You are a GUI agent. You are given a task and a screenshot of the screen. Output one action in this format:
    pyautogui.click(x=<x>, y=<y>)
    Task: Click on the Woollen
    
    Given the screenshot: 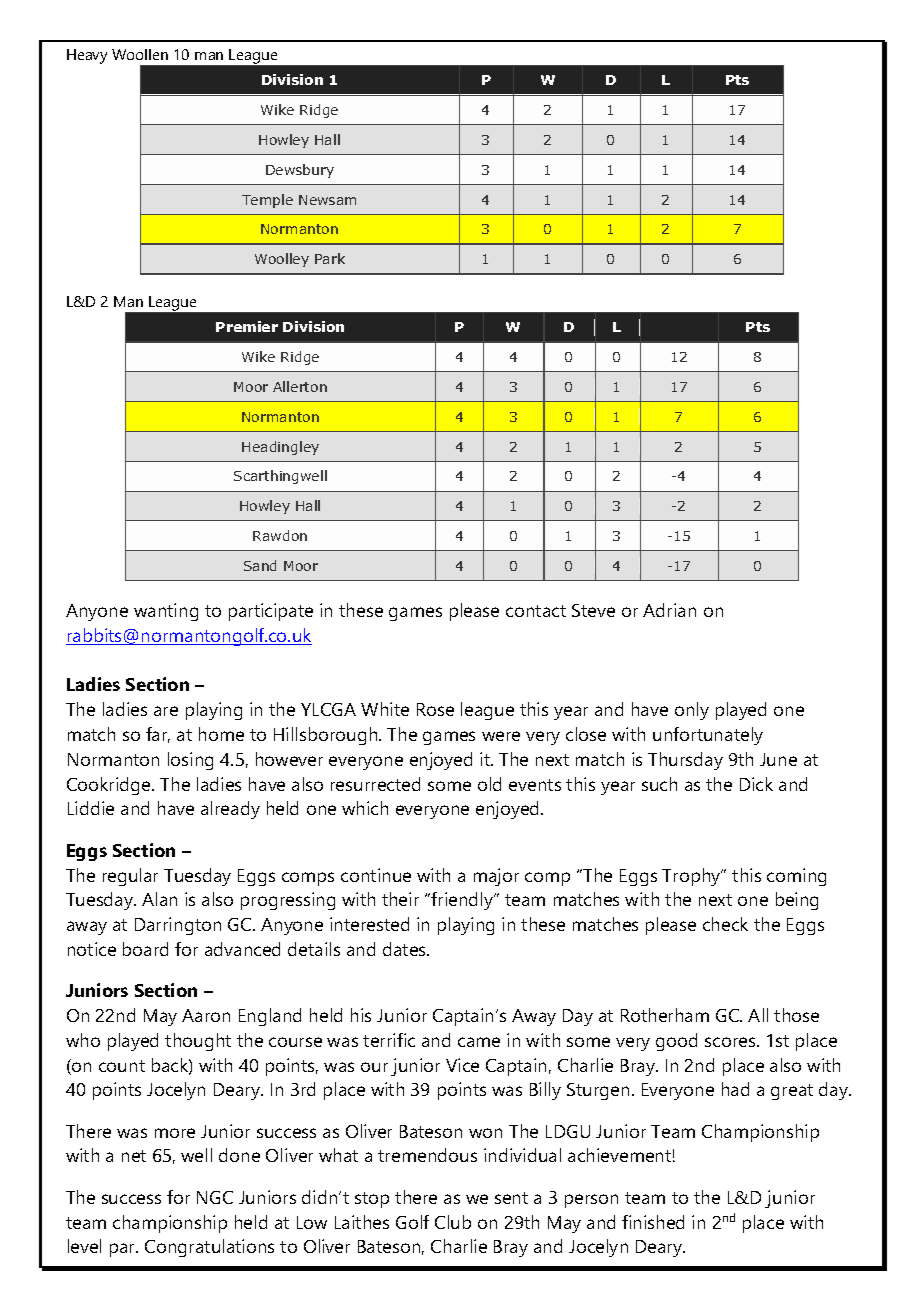 What is the action you would take?
    pyautogui.click(x=140, y=54)
